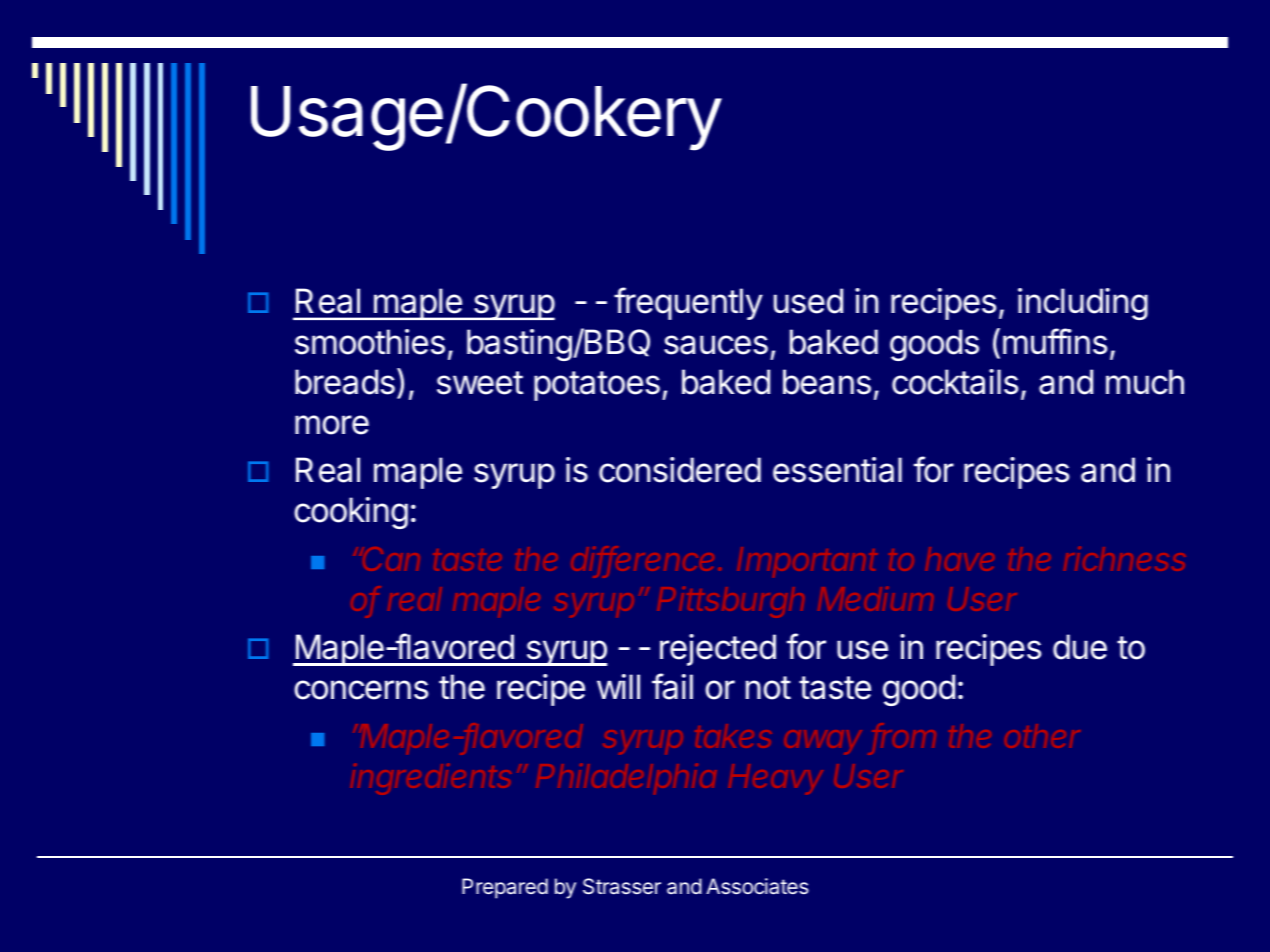 This screenshot has height=952, width=1270. I want to click on considered, so click(680, 470).
